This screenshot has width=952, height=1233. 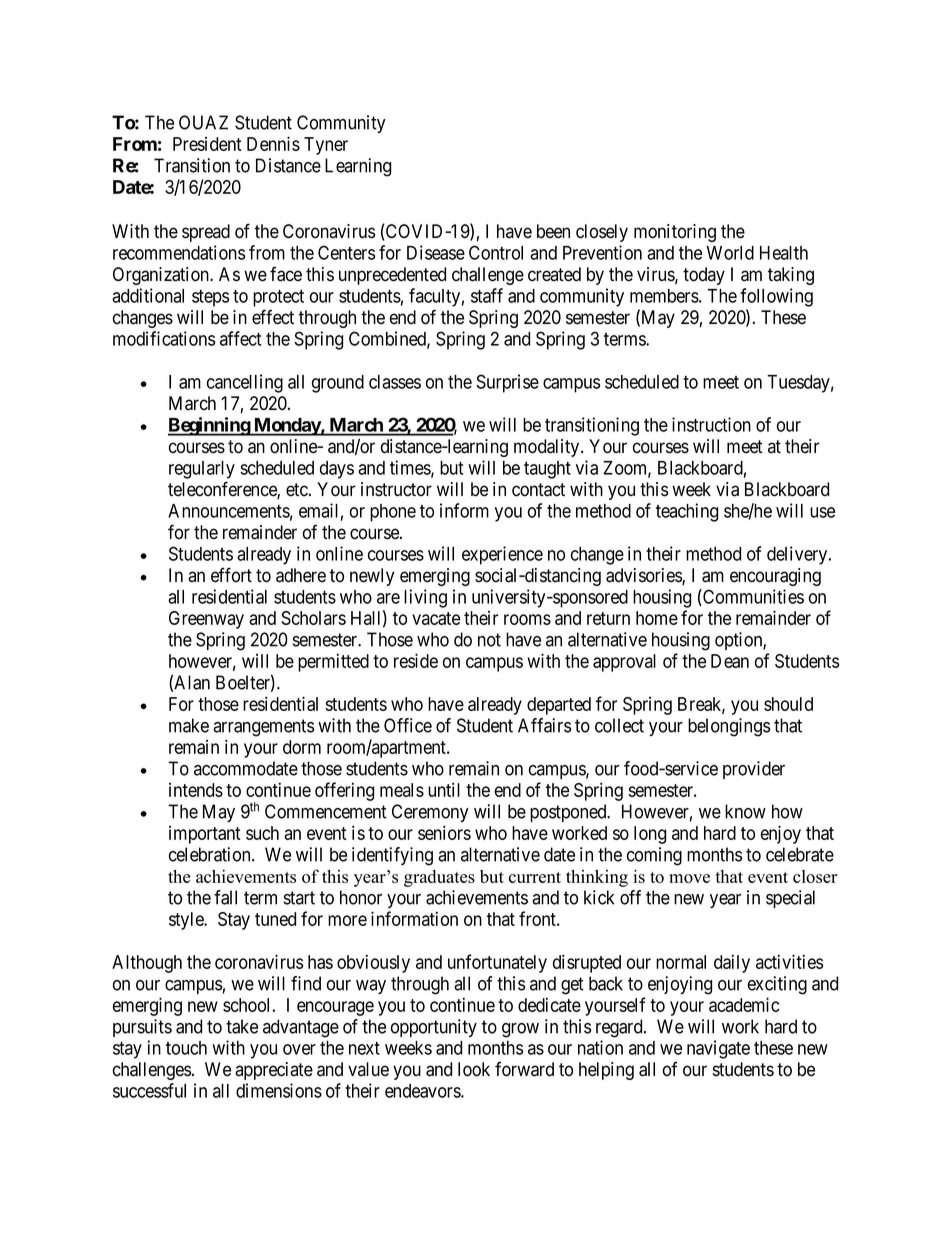 I want to click on Communities, so click(x=752, y=597).
